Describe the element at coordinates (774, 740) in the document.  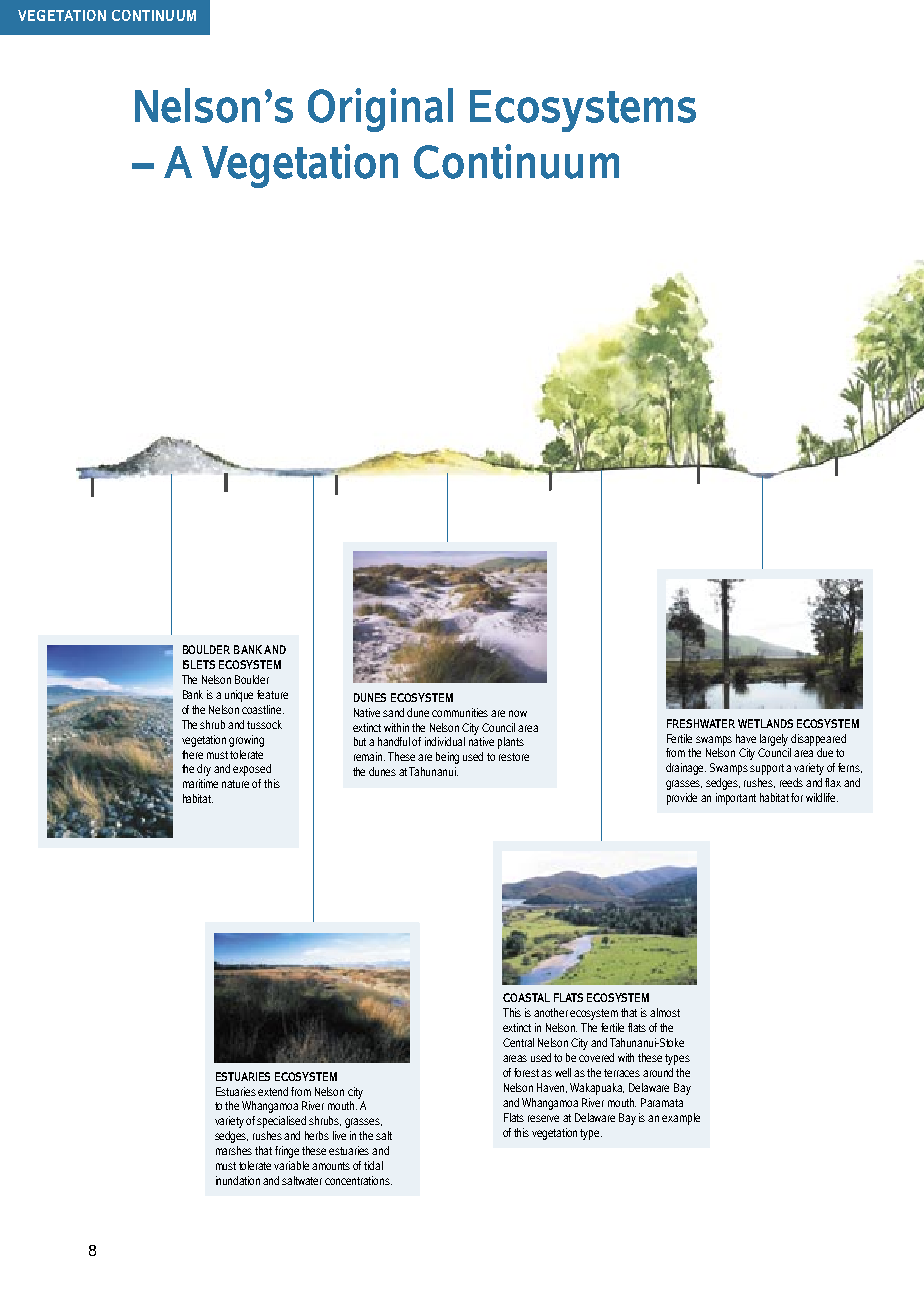
I see `largely` at that location.
